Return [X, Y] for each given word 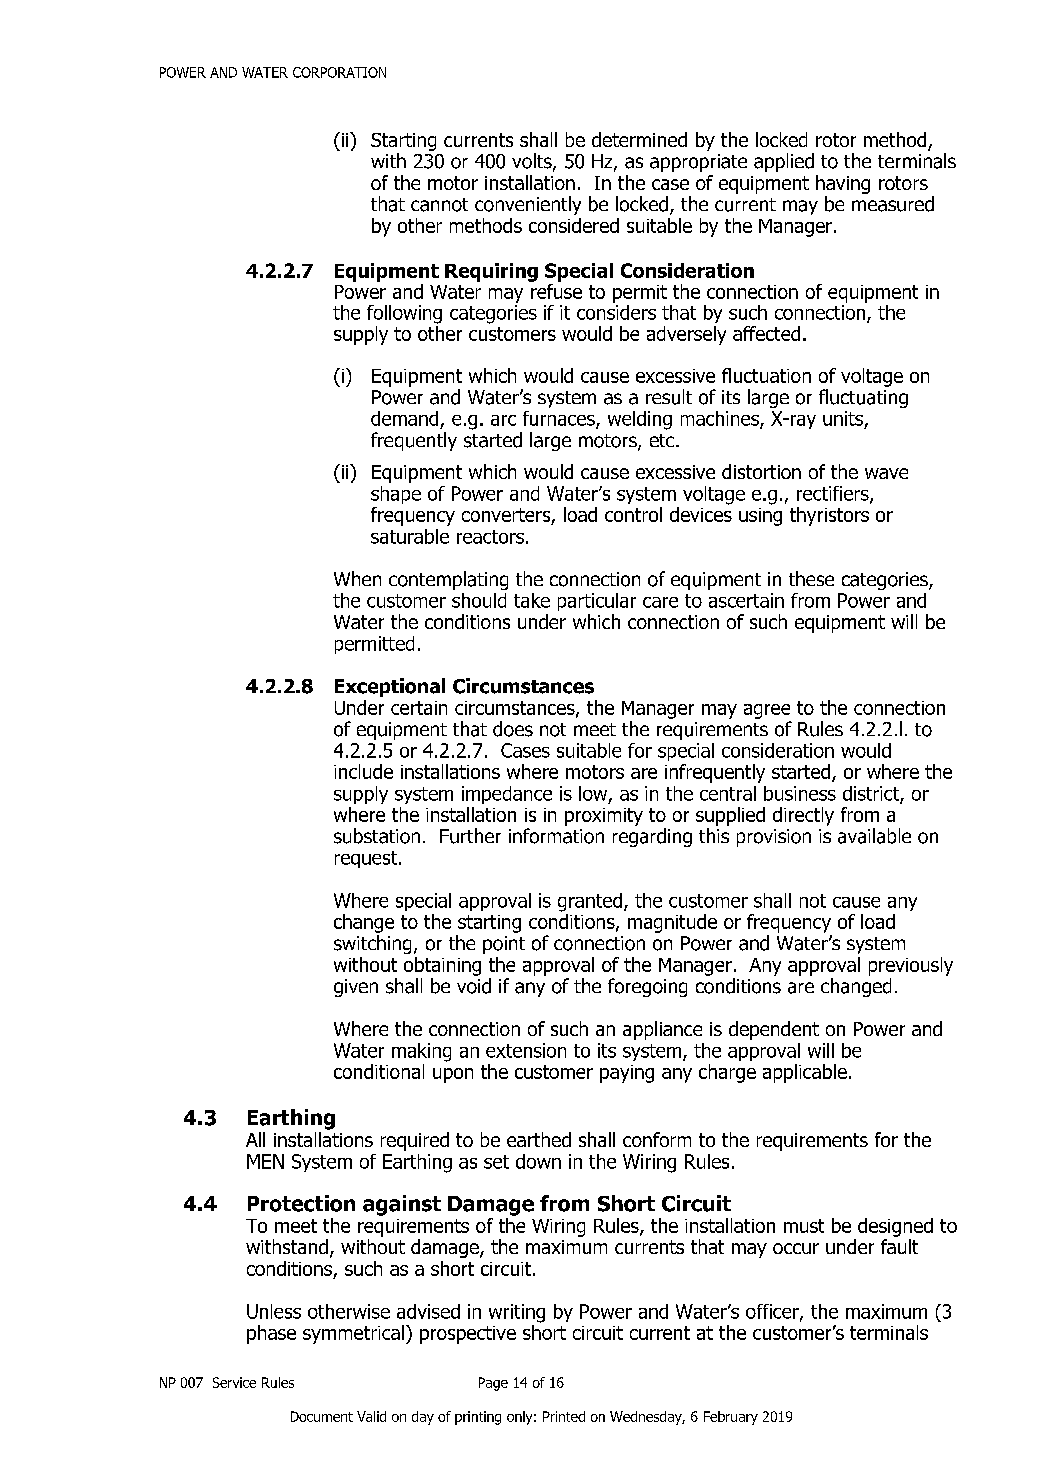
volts [533, 162]
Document [322, 1416]
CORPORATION [339, 72]
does [513, 729]
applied [784, 162]
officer [773, 1312]
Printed [564, 1416]
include [363, 771]
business [800, 793]
